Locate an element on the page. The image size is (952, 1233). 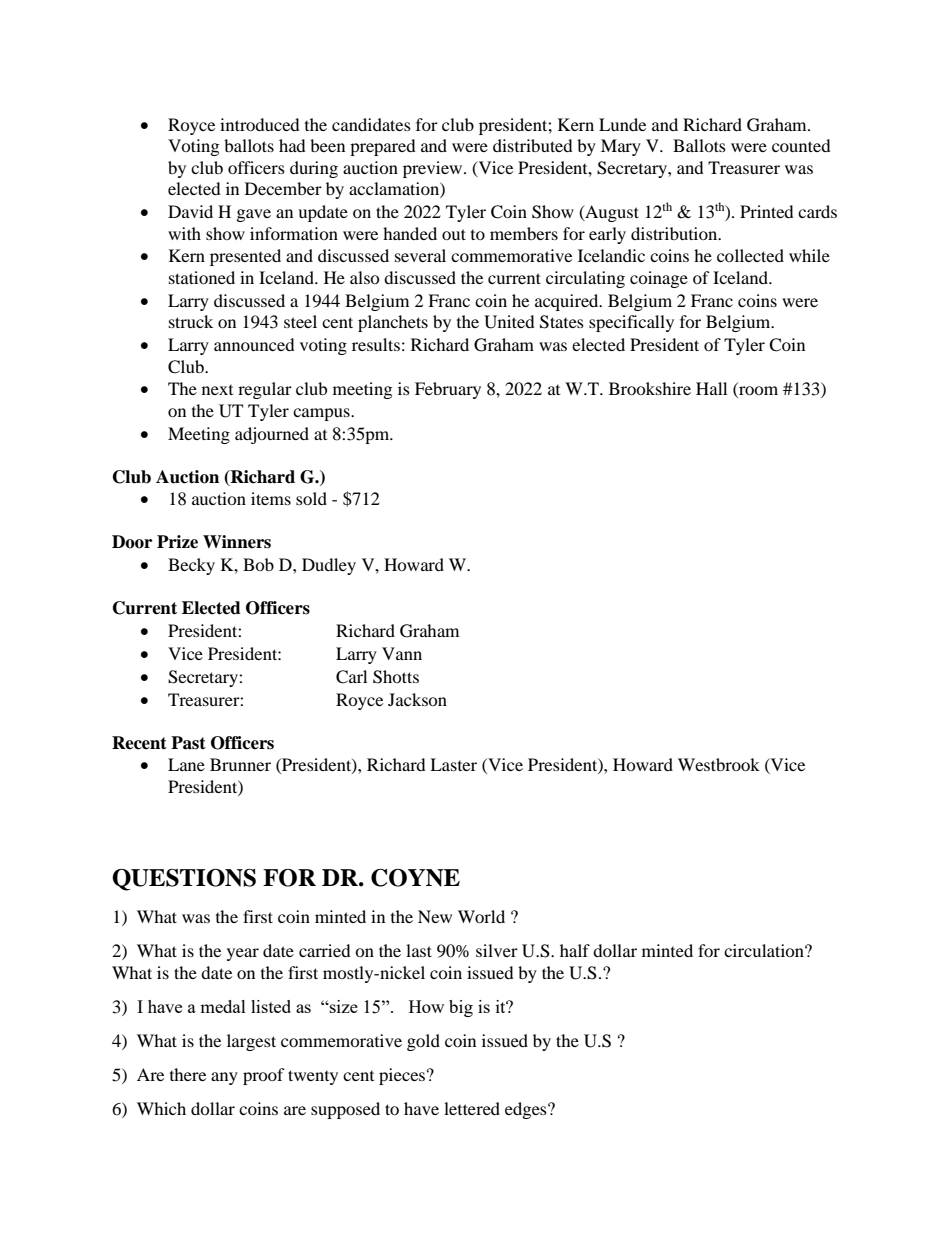
introduced is located at coordinates (260, 124).
